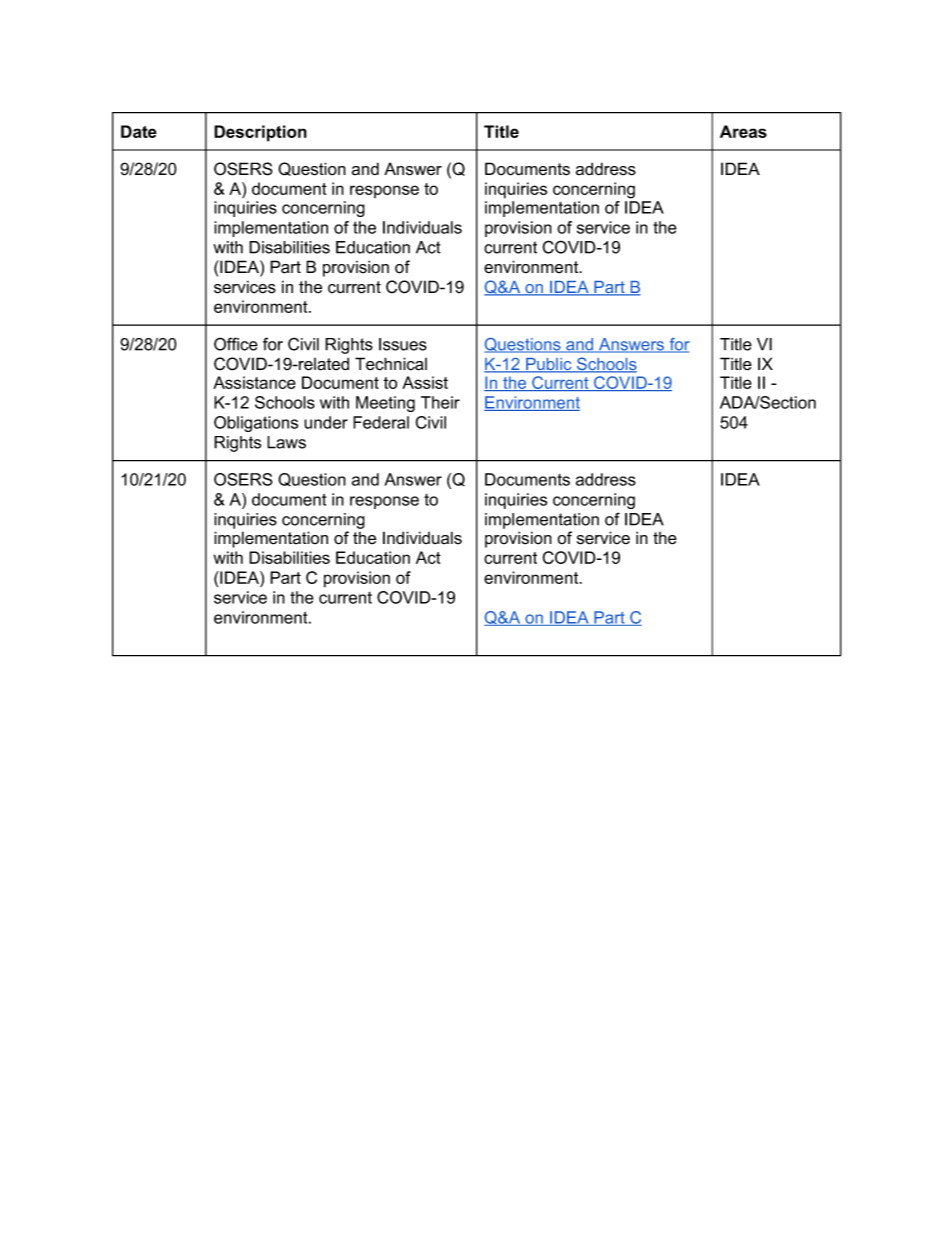 The height and width of the screenshot is (1233, 952). Describe the element at coordinates (236, 344) in the screenshot. I see `Office` at that location.
